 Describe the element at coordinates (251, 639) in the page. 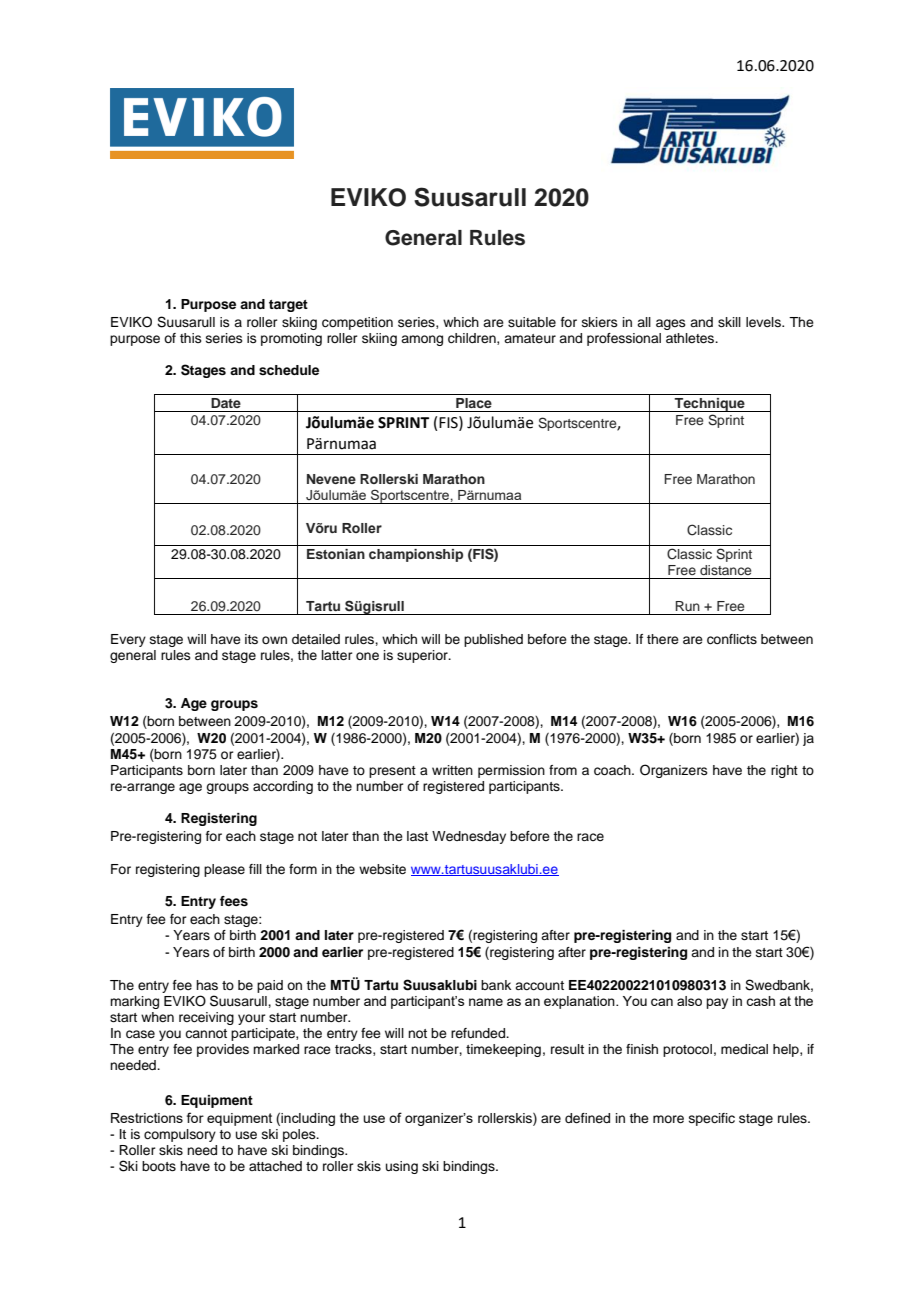

I see `its` at that location.
